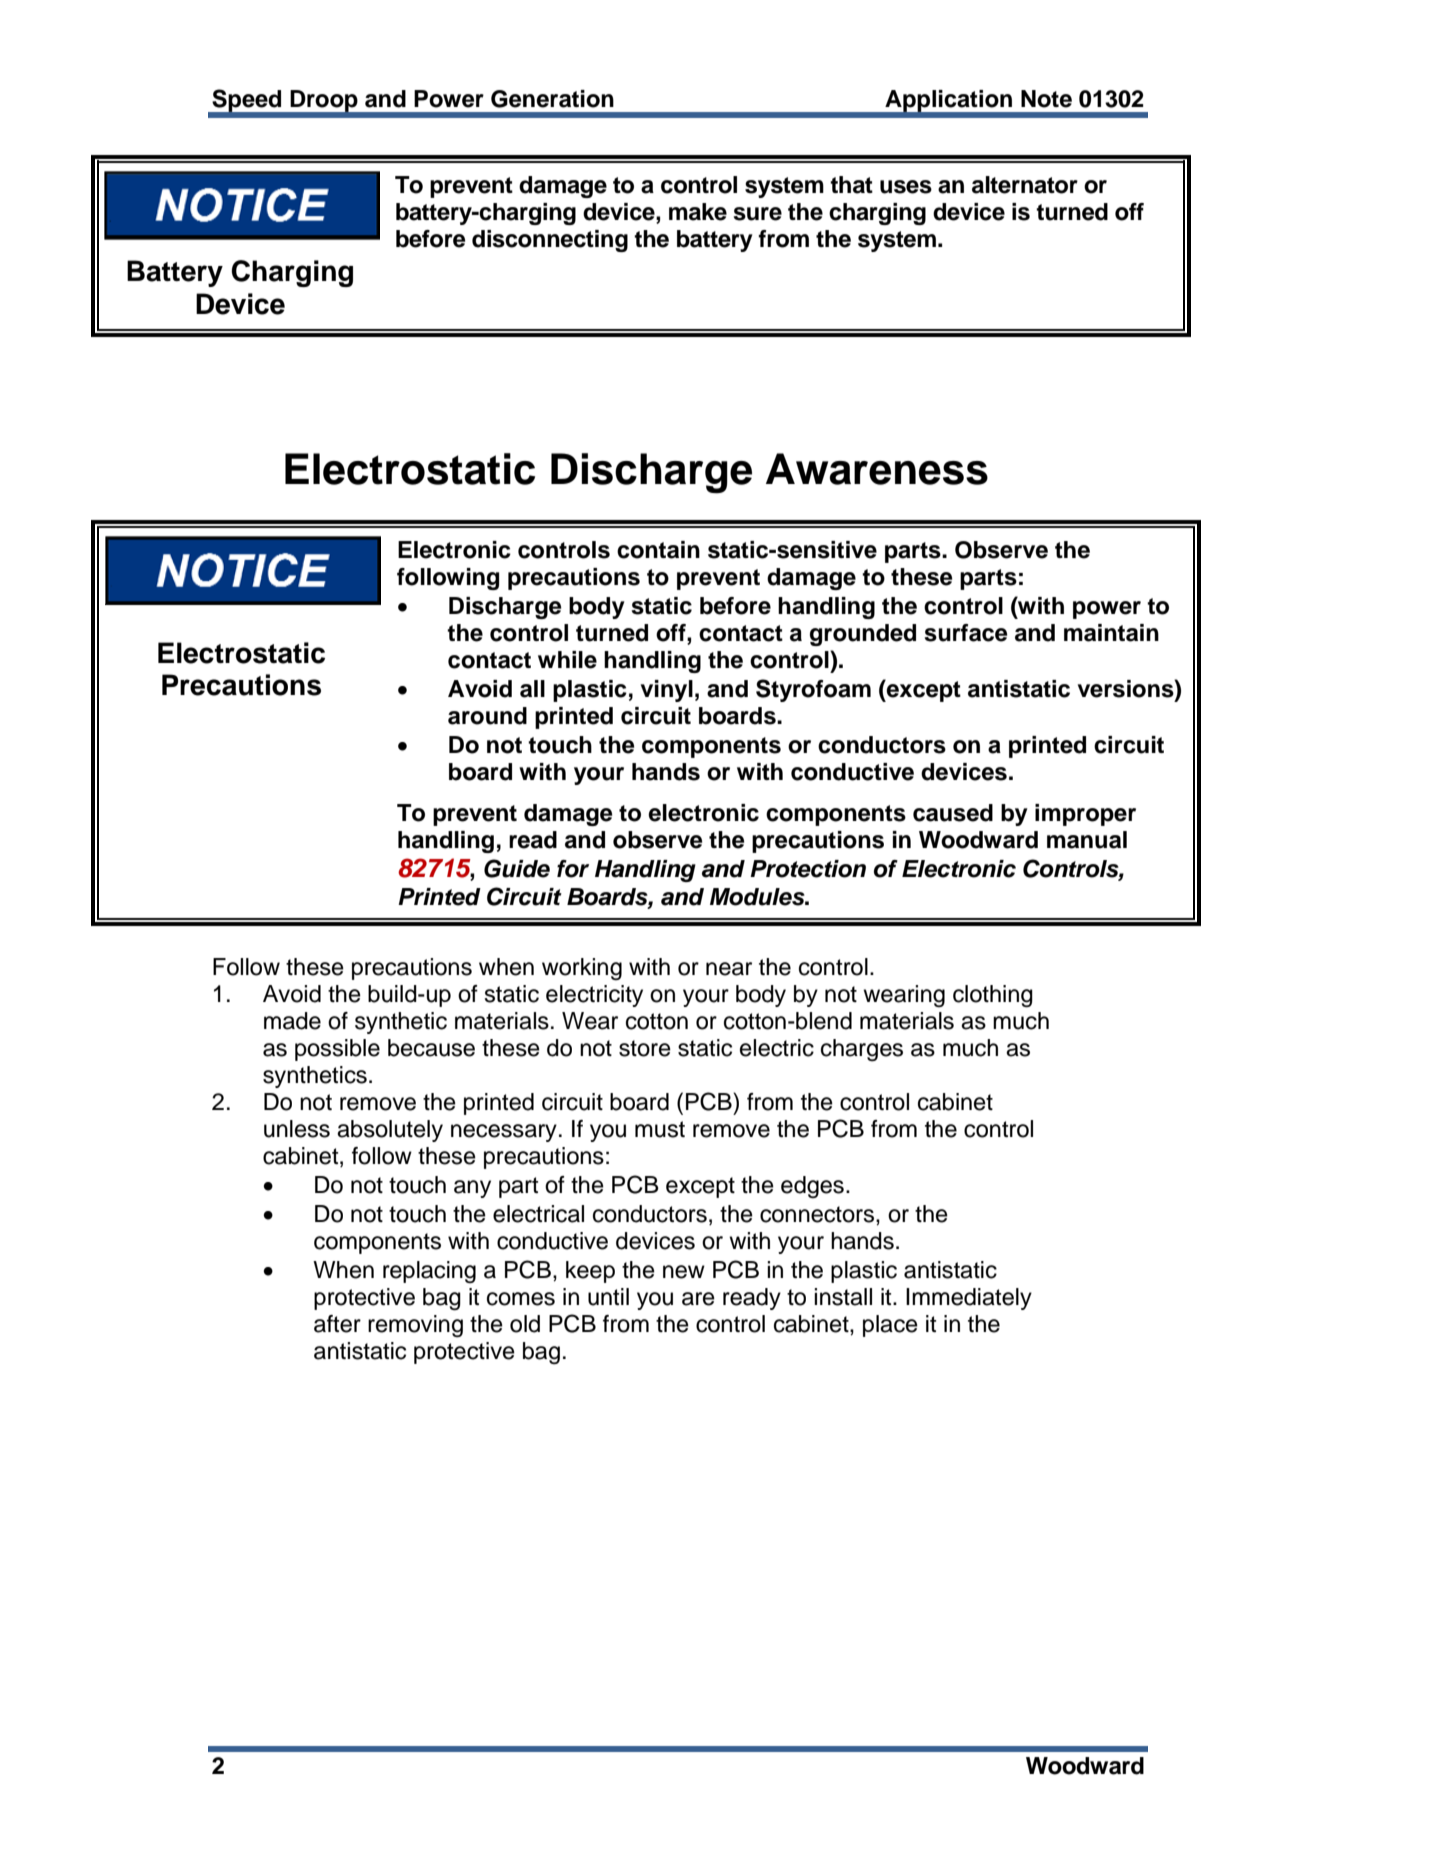 The height and width of the screenshot is (1864, 1441). I want to click on make, so click(698, 212).
